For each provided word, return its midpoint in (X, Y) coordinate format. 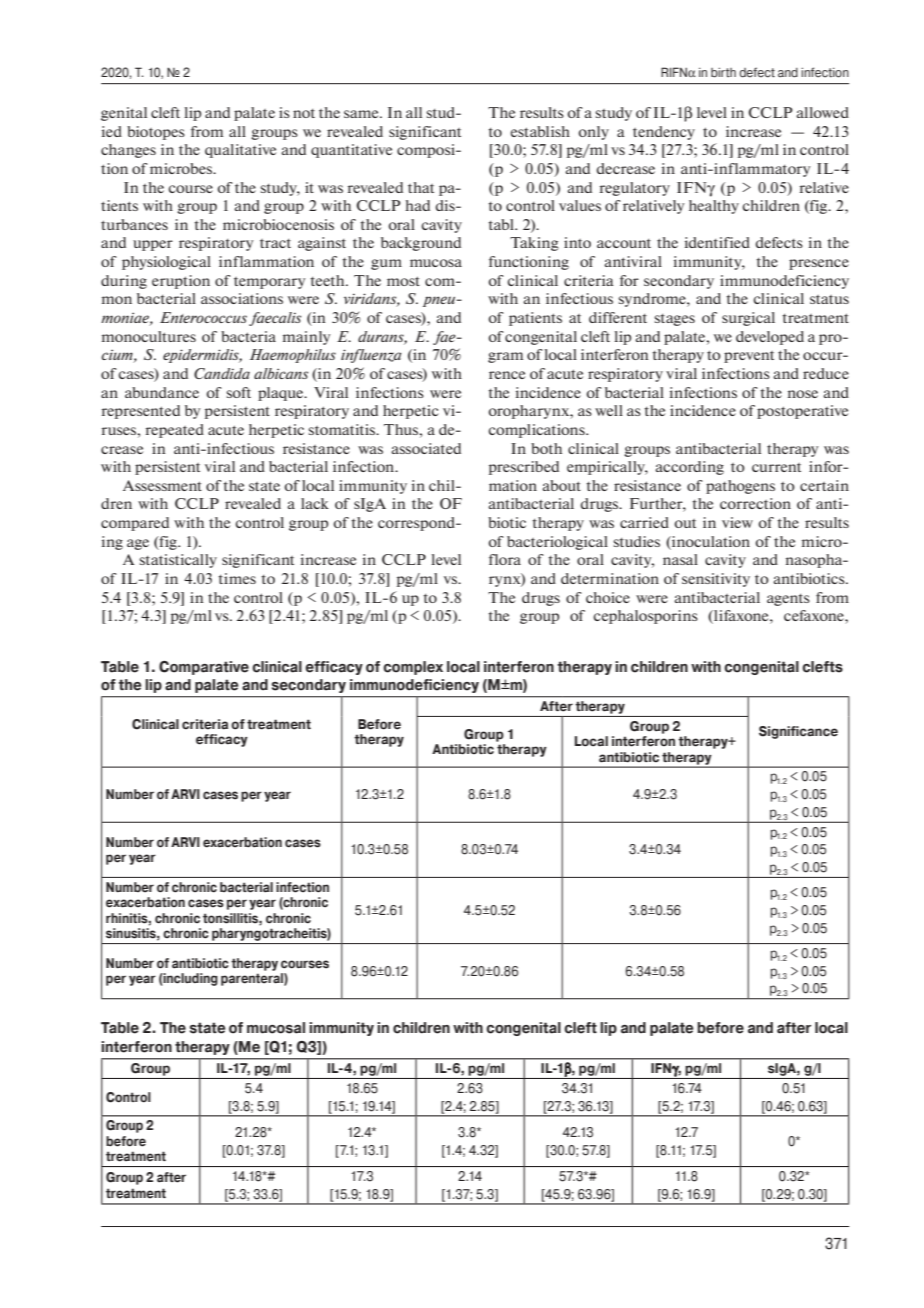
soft (238, 392)
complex (413, 668)
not (304, 113)
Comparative (204, 668)
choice (608, 597)
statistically (178, 561)
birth (723, 73)
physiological (166, 263)
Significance (798, 732)
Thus (402, 429)
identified (717, 242)
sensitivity (716, 580)
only (593, 133)
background (421, 244)
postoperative (802, 412)
